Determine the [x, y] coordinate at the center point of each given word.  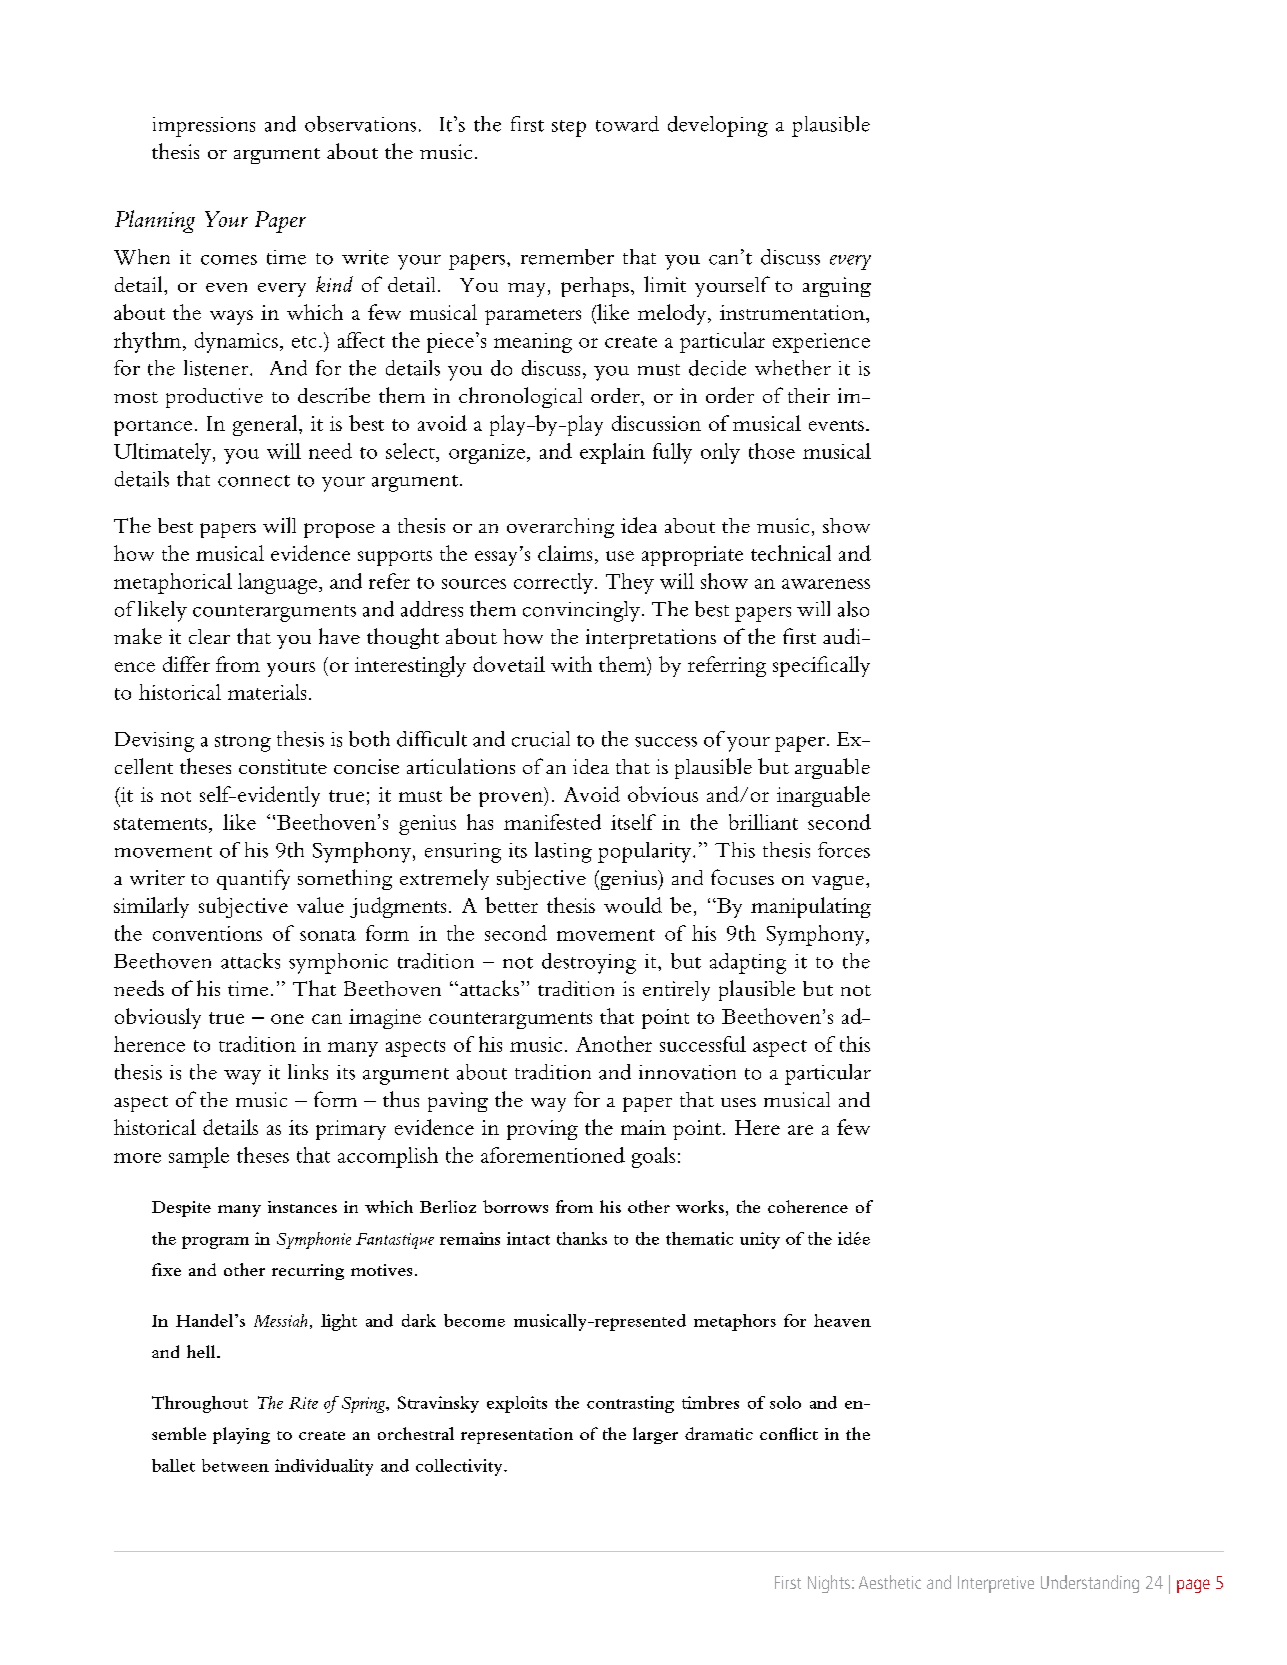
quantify [253, 879]
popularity [646, 852]
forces [844, 850]
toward [627, 124]
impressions [204, 127]
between [235, 1465]
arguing [837, 287]
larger [655, 1435]
